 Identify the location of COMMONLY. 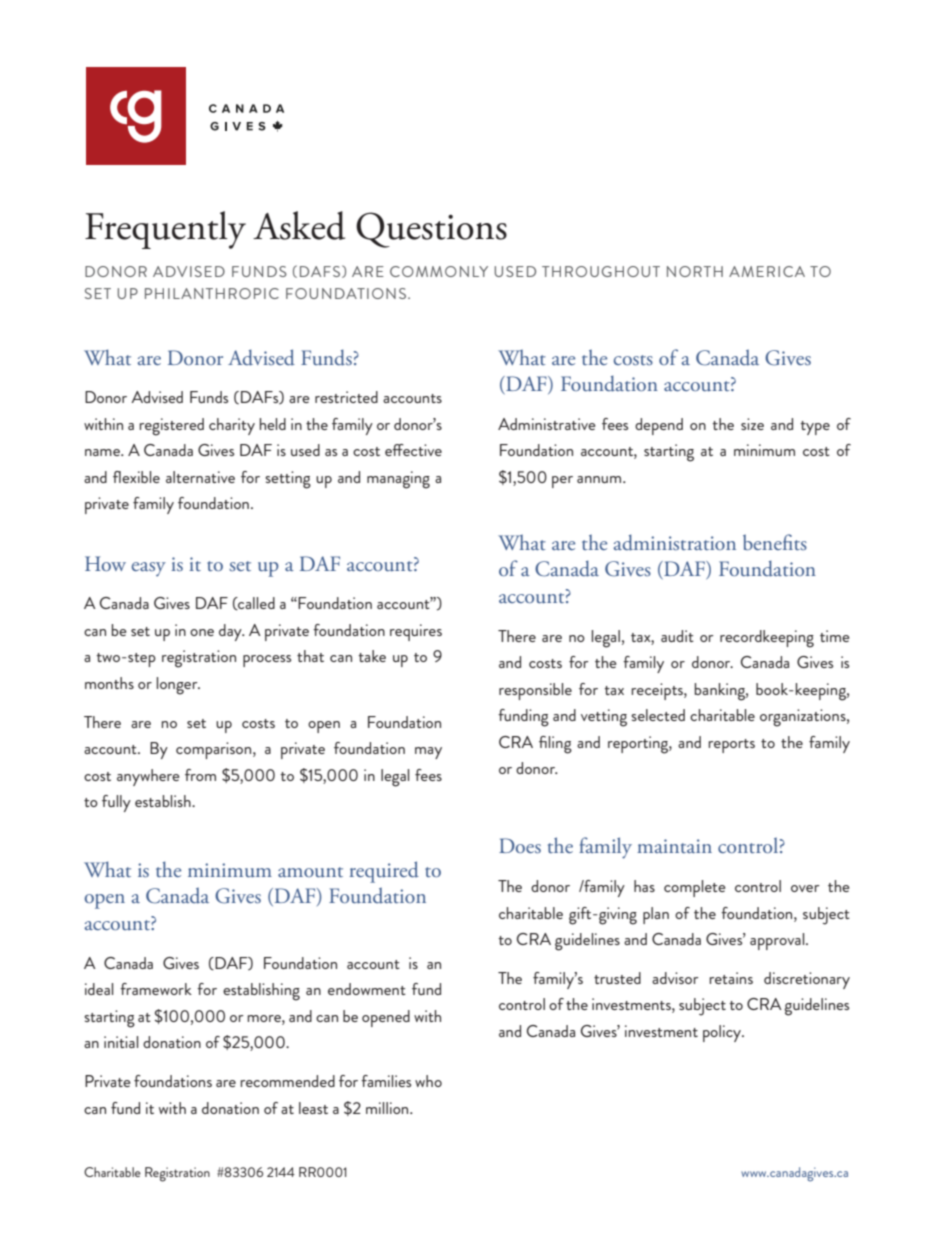
(439, 271).
